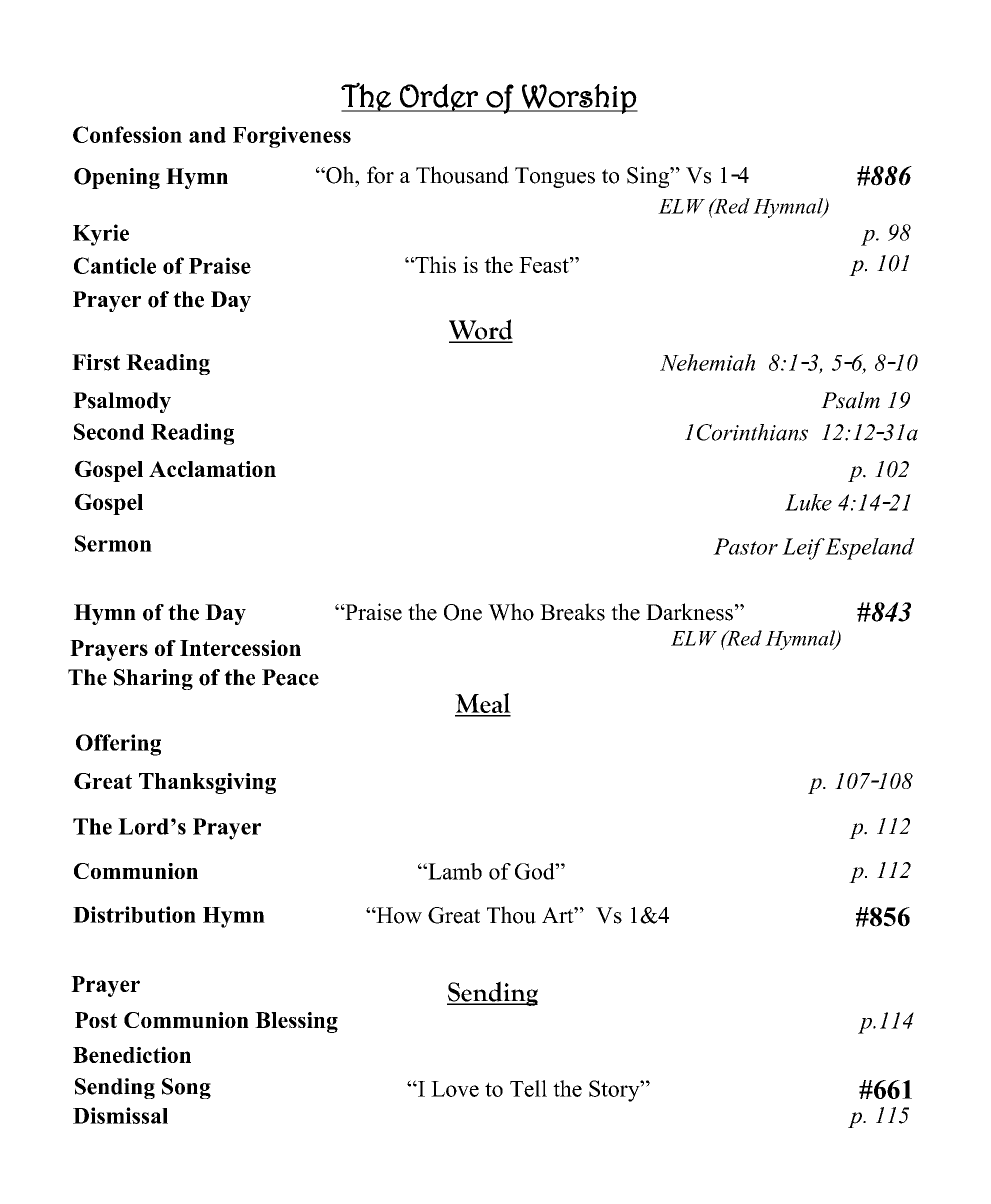 This image has height=1204, width=991. I want to click on Luke, so click(808, 502).
